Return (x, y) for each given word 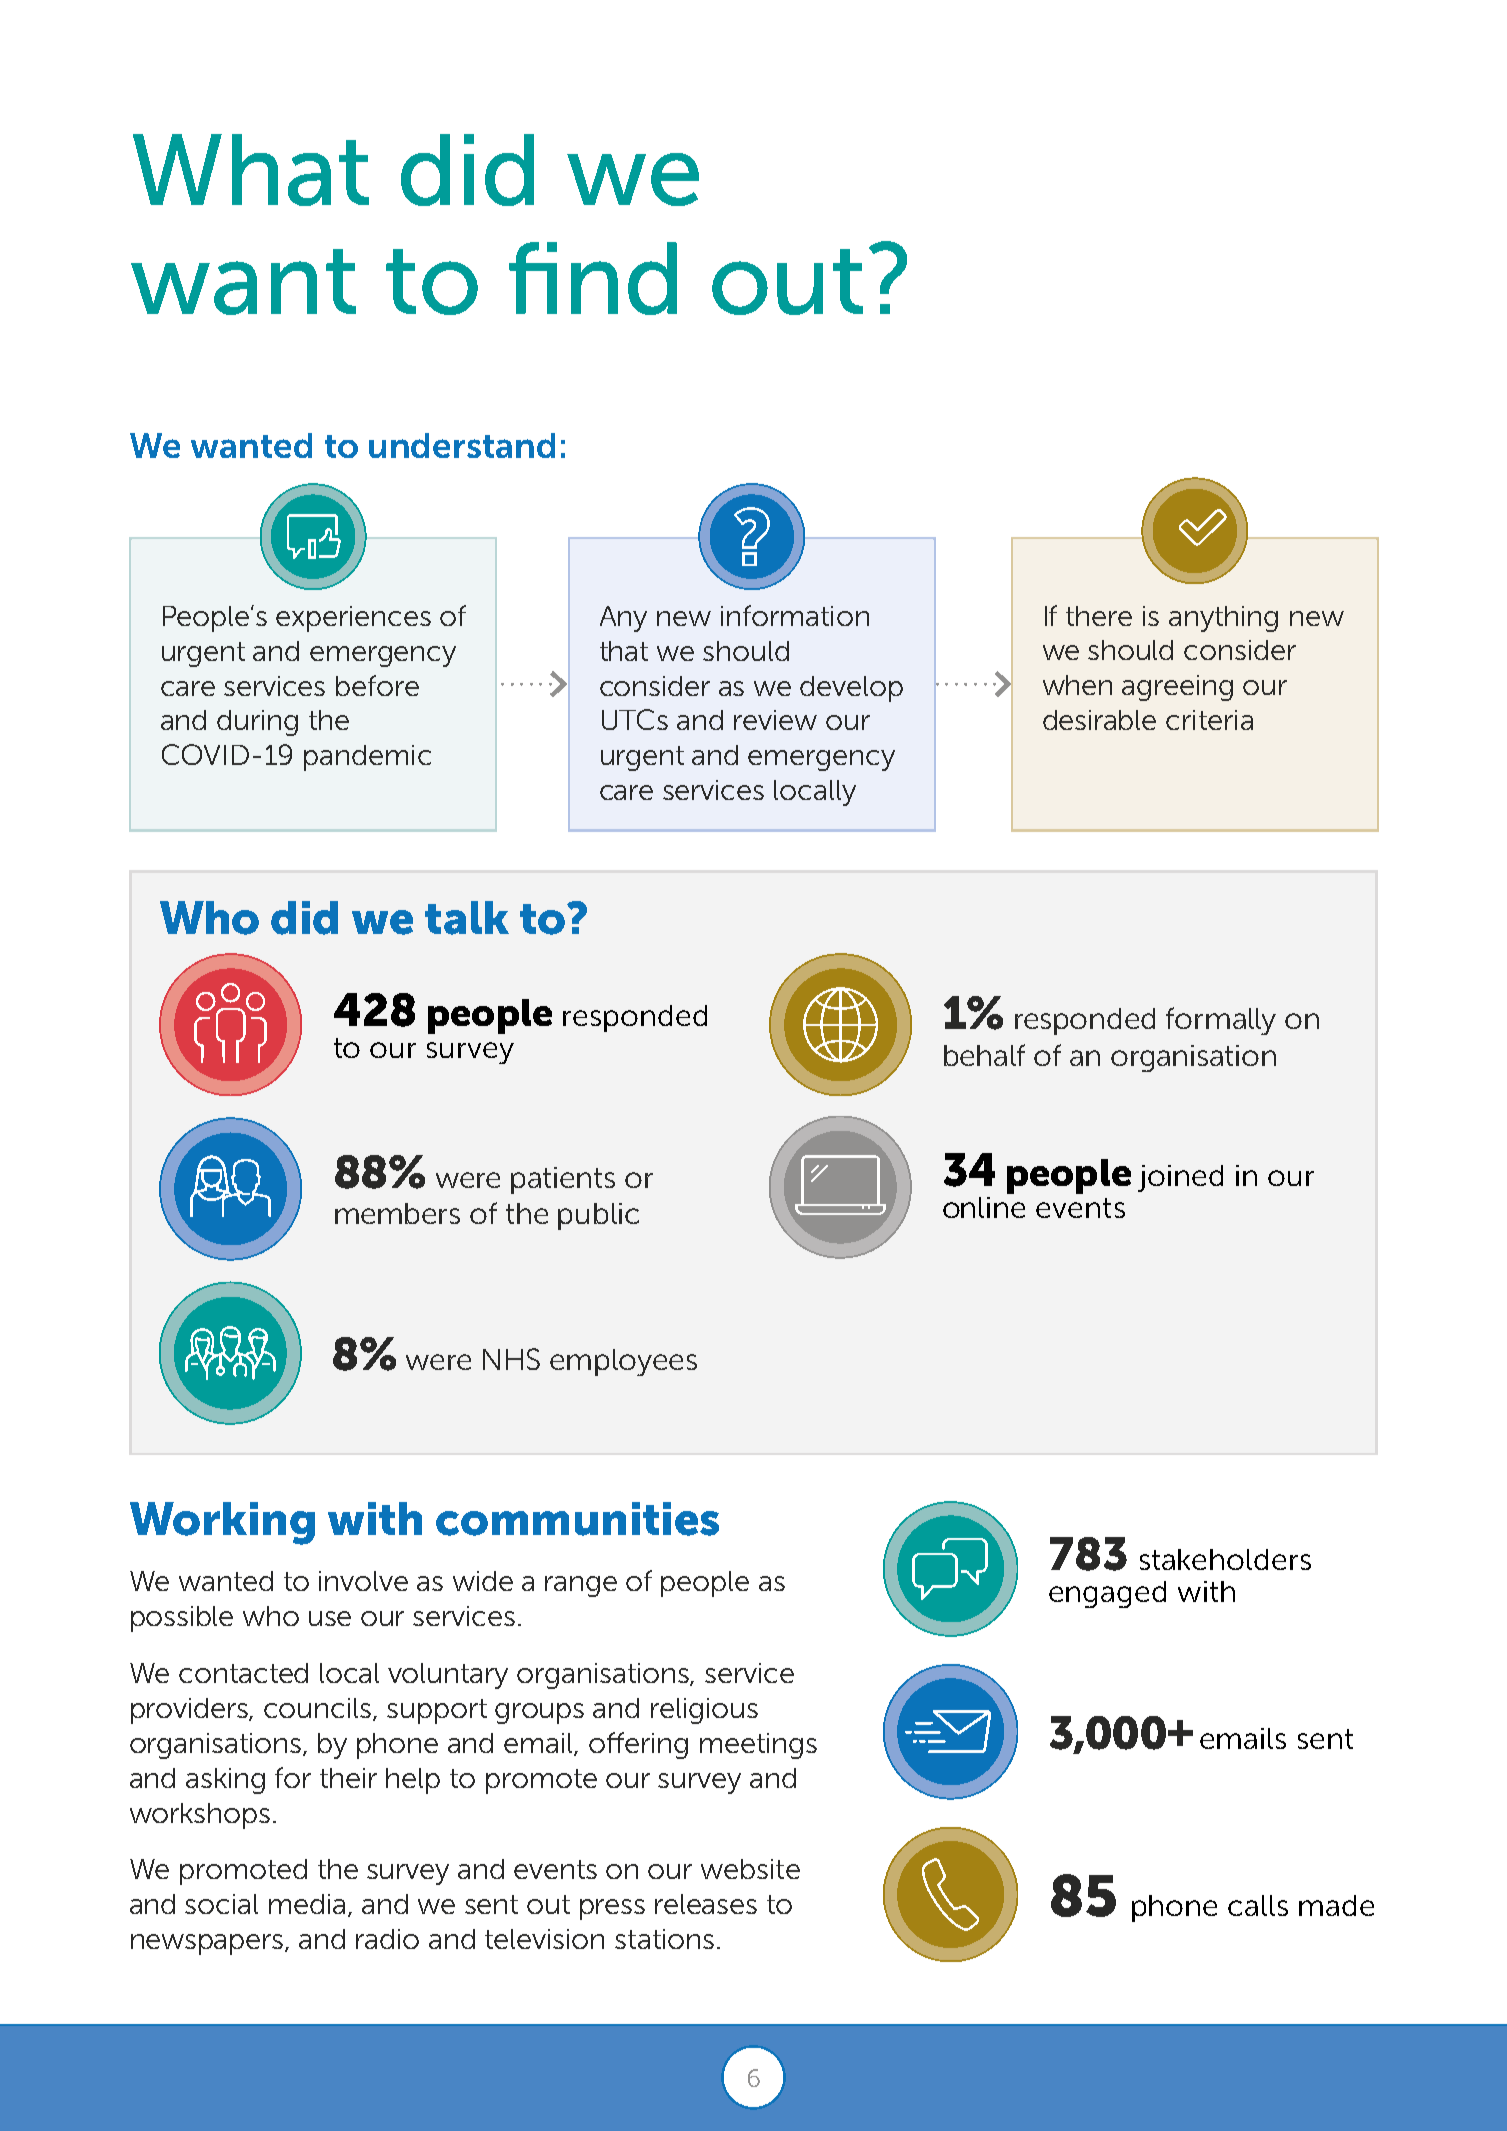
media (307, 1904)
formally (1221, 1021)
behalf (984, 1055)
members (397, 1213)
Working (222, 1523)
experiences (353, 619)
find (593, 278)
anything (1223, 619)
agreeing (1177, 688)
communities (577, 1519)
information (795, 615)
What (251, 170)
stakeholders (1225, 1559)
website (750, 1869)
